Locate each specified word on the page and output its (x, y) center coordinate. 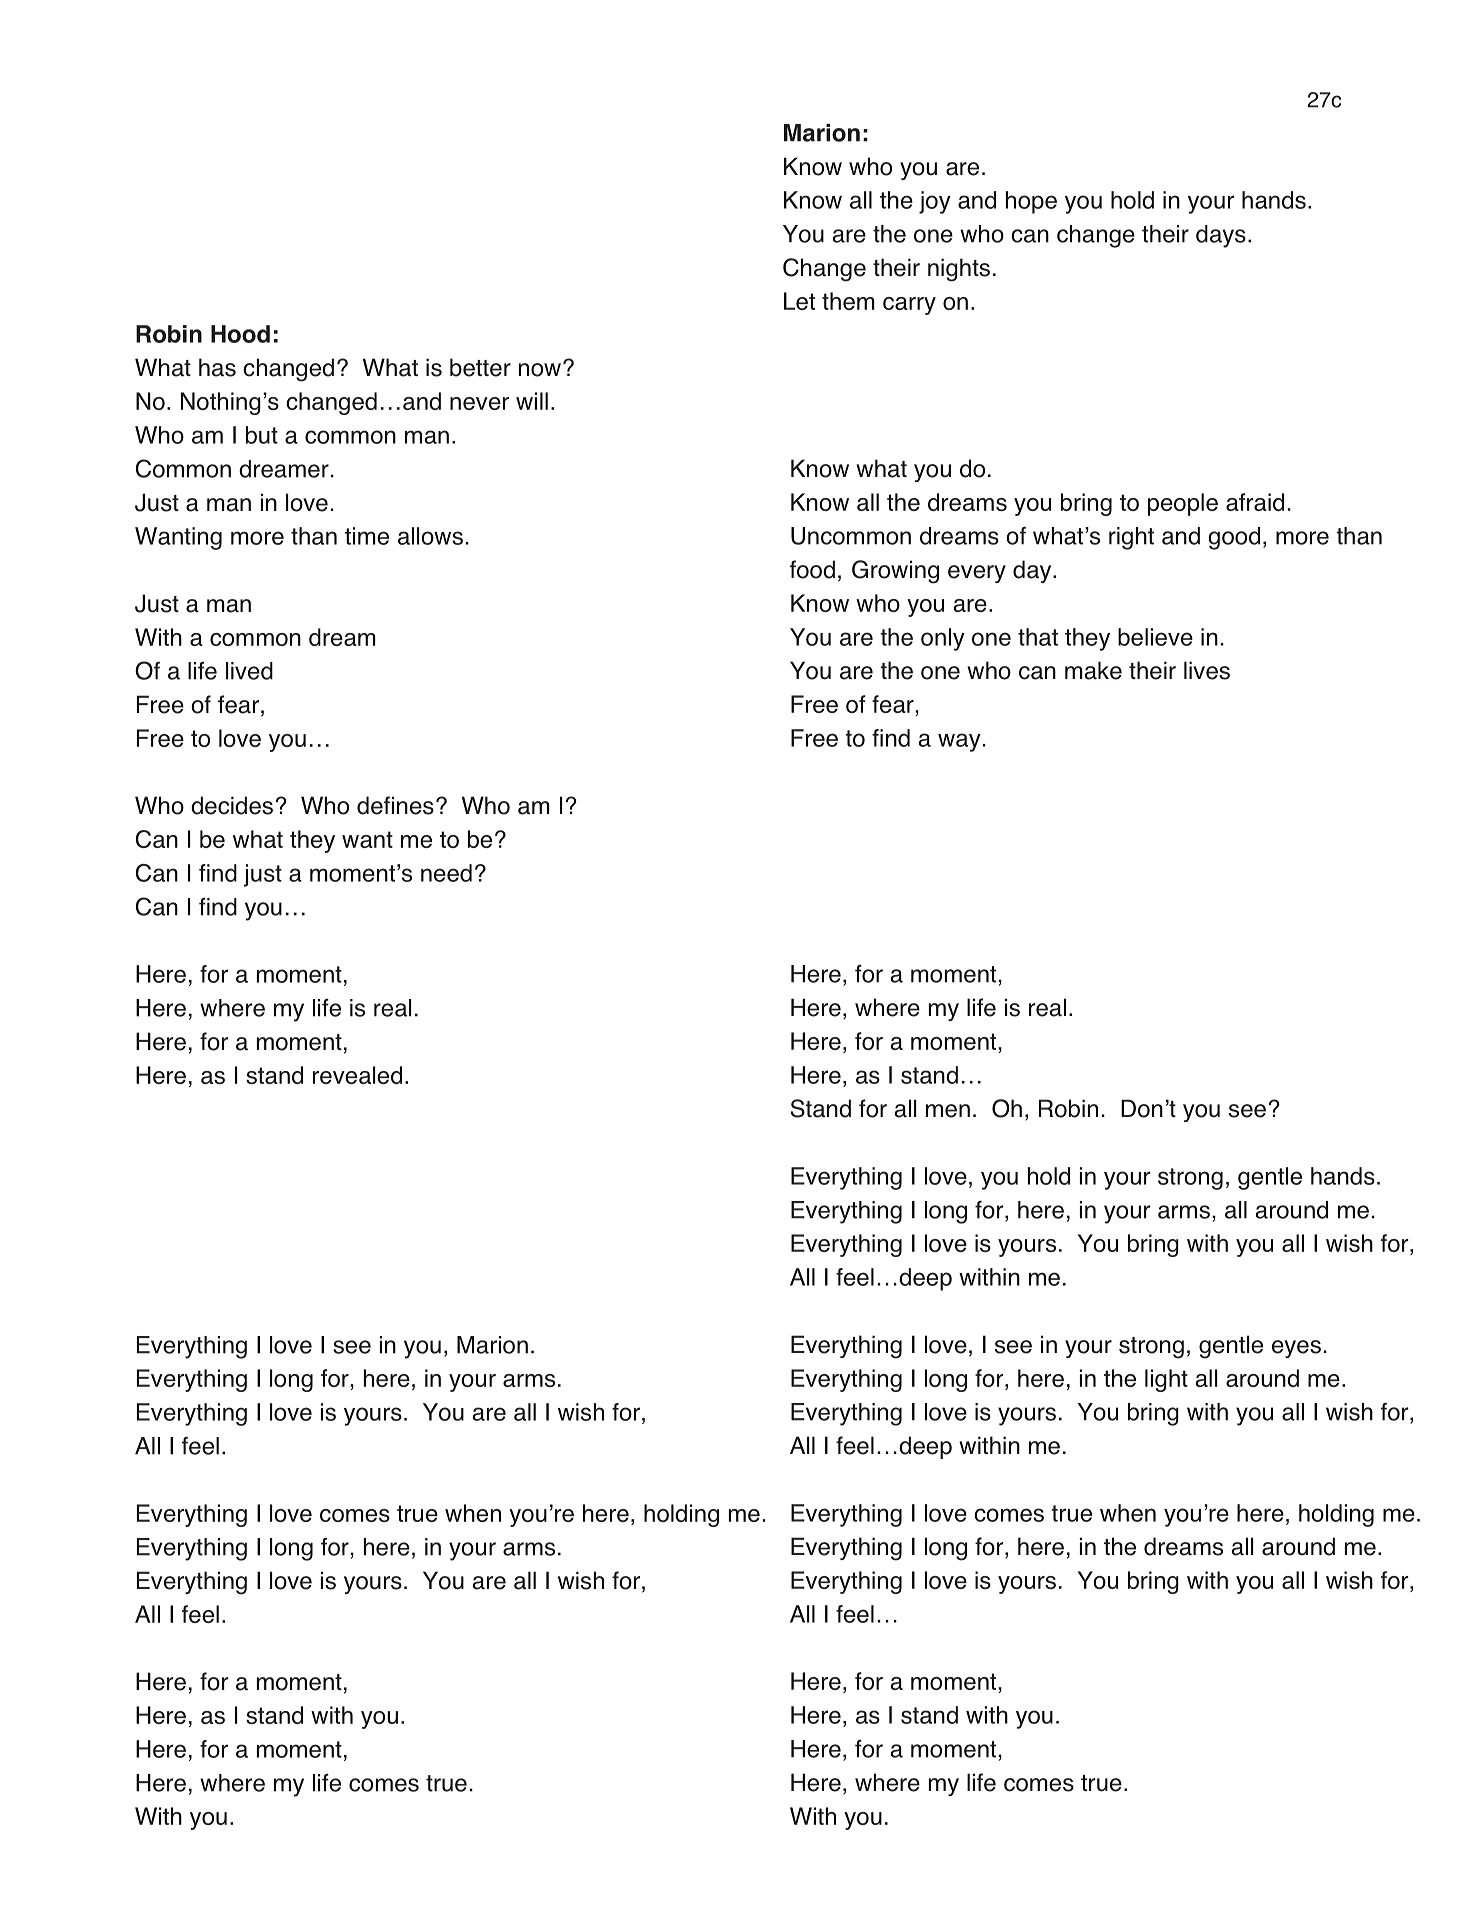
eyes (1296, 1349)
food (812, 569)
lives (1207, 670)
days (1221, 236)
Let (799, 301)
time (367, 536)
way (959, 742)
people (1183, 504)
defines (395, 805)
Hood (240, 334)
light (1166, 1380)
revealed (357, 1075)
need (446, 873)
